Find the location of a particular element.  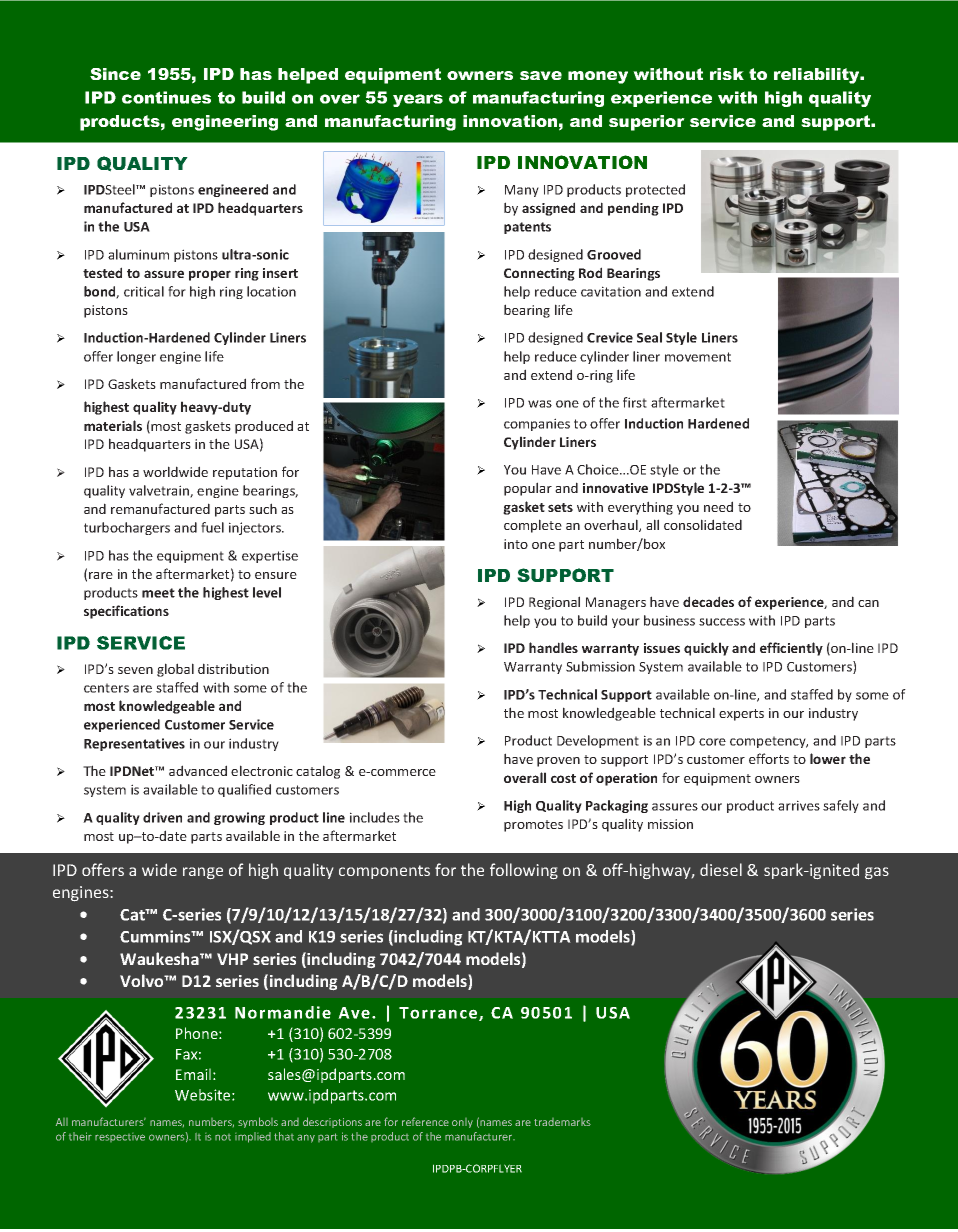

continues is located at coordinates (166, 97).
